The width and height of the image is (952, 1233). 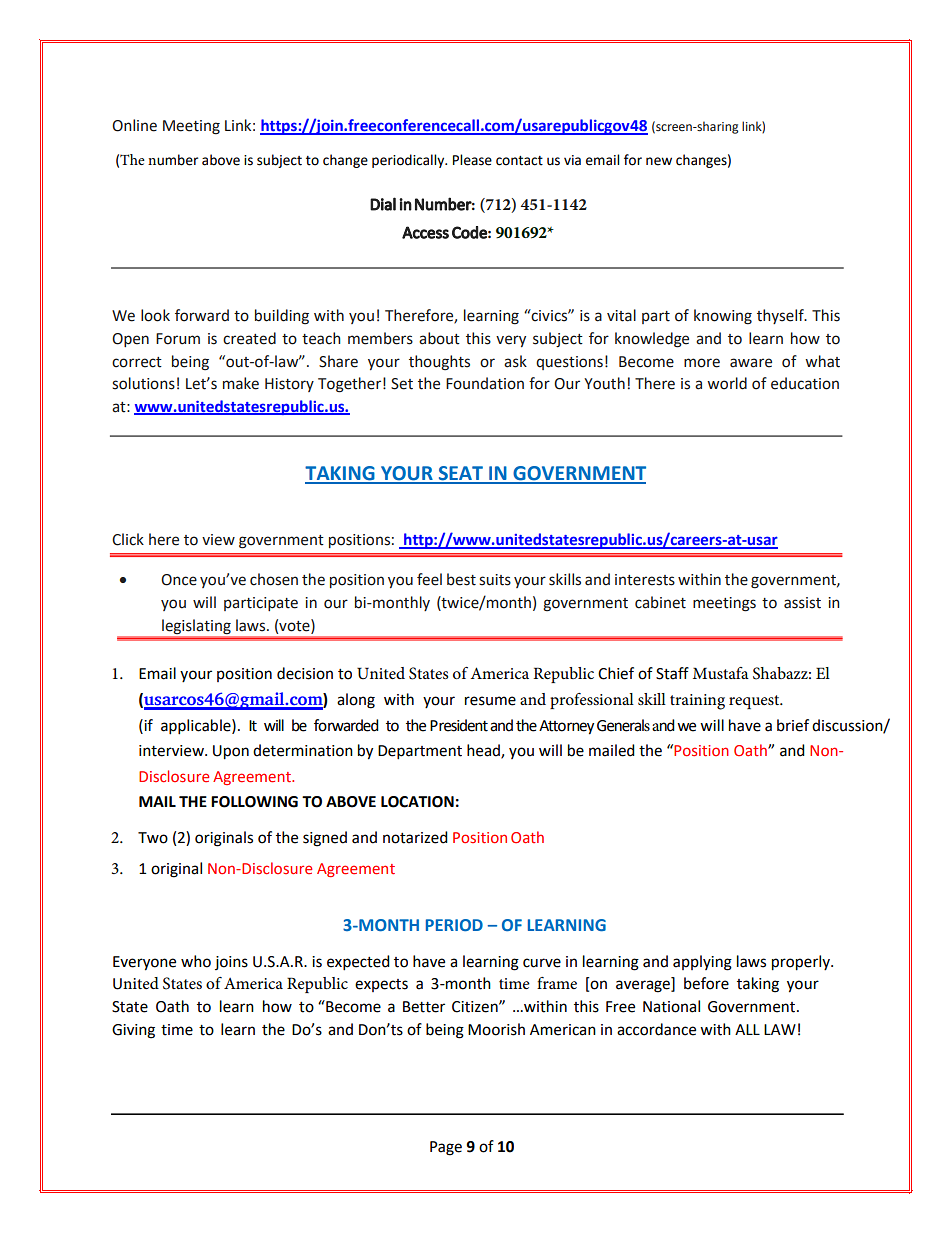 What do you see at coordinates (727, 383) in the image?
I see `world` at bounding box center [727, 383].
